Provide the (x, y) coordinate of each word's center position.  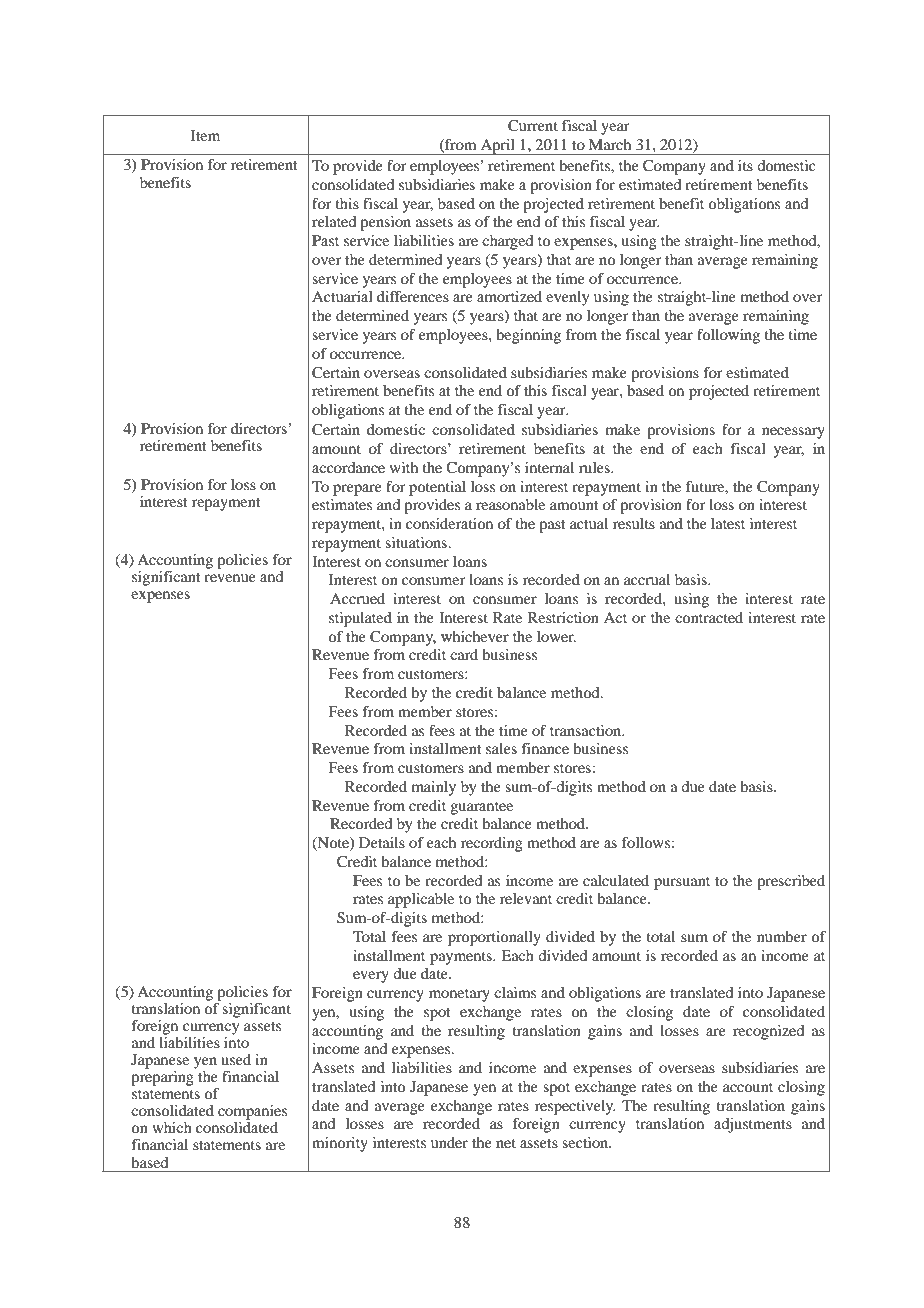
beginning (528, 336)
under (449, 1142)
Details (382, 842)
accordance (348, 467)
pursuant (682, 883)
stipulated (360, 619)
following (728, 336)
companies (252, 1112)
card (464, 654)
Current (533, 126)
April (497, 147)
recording (492, 844)
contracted (709, 617)
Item (205, 135)
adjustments (753, 1125)
